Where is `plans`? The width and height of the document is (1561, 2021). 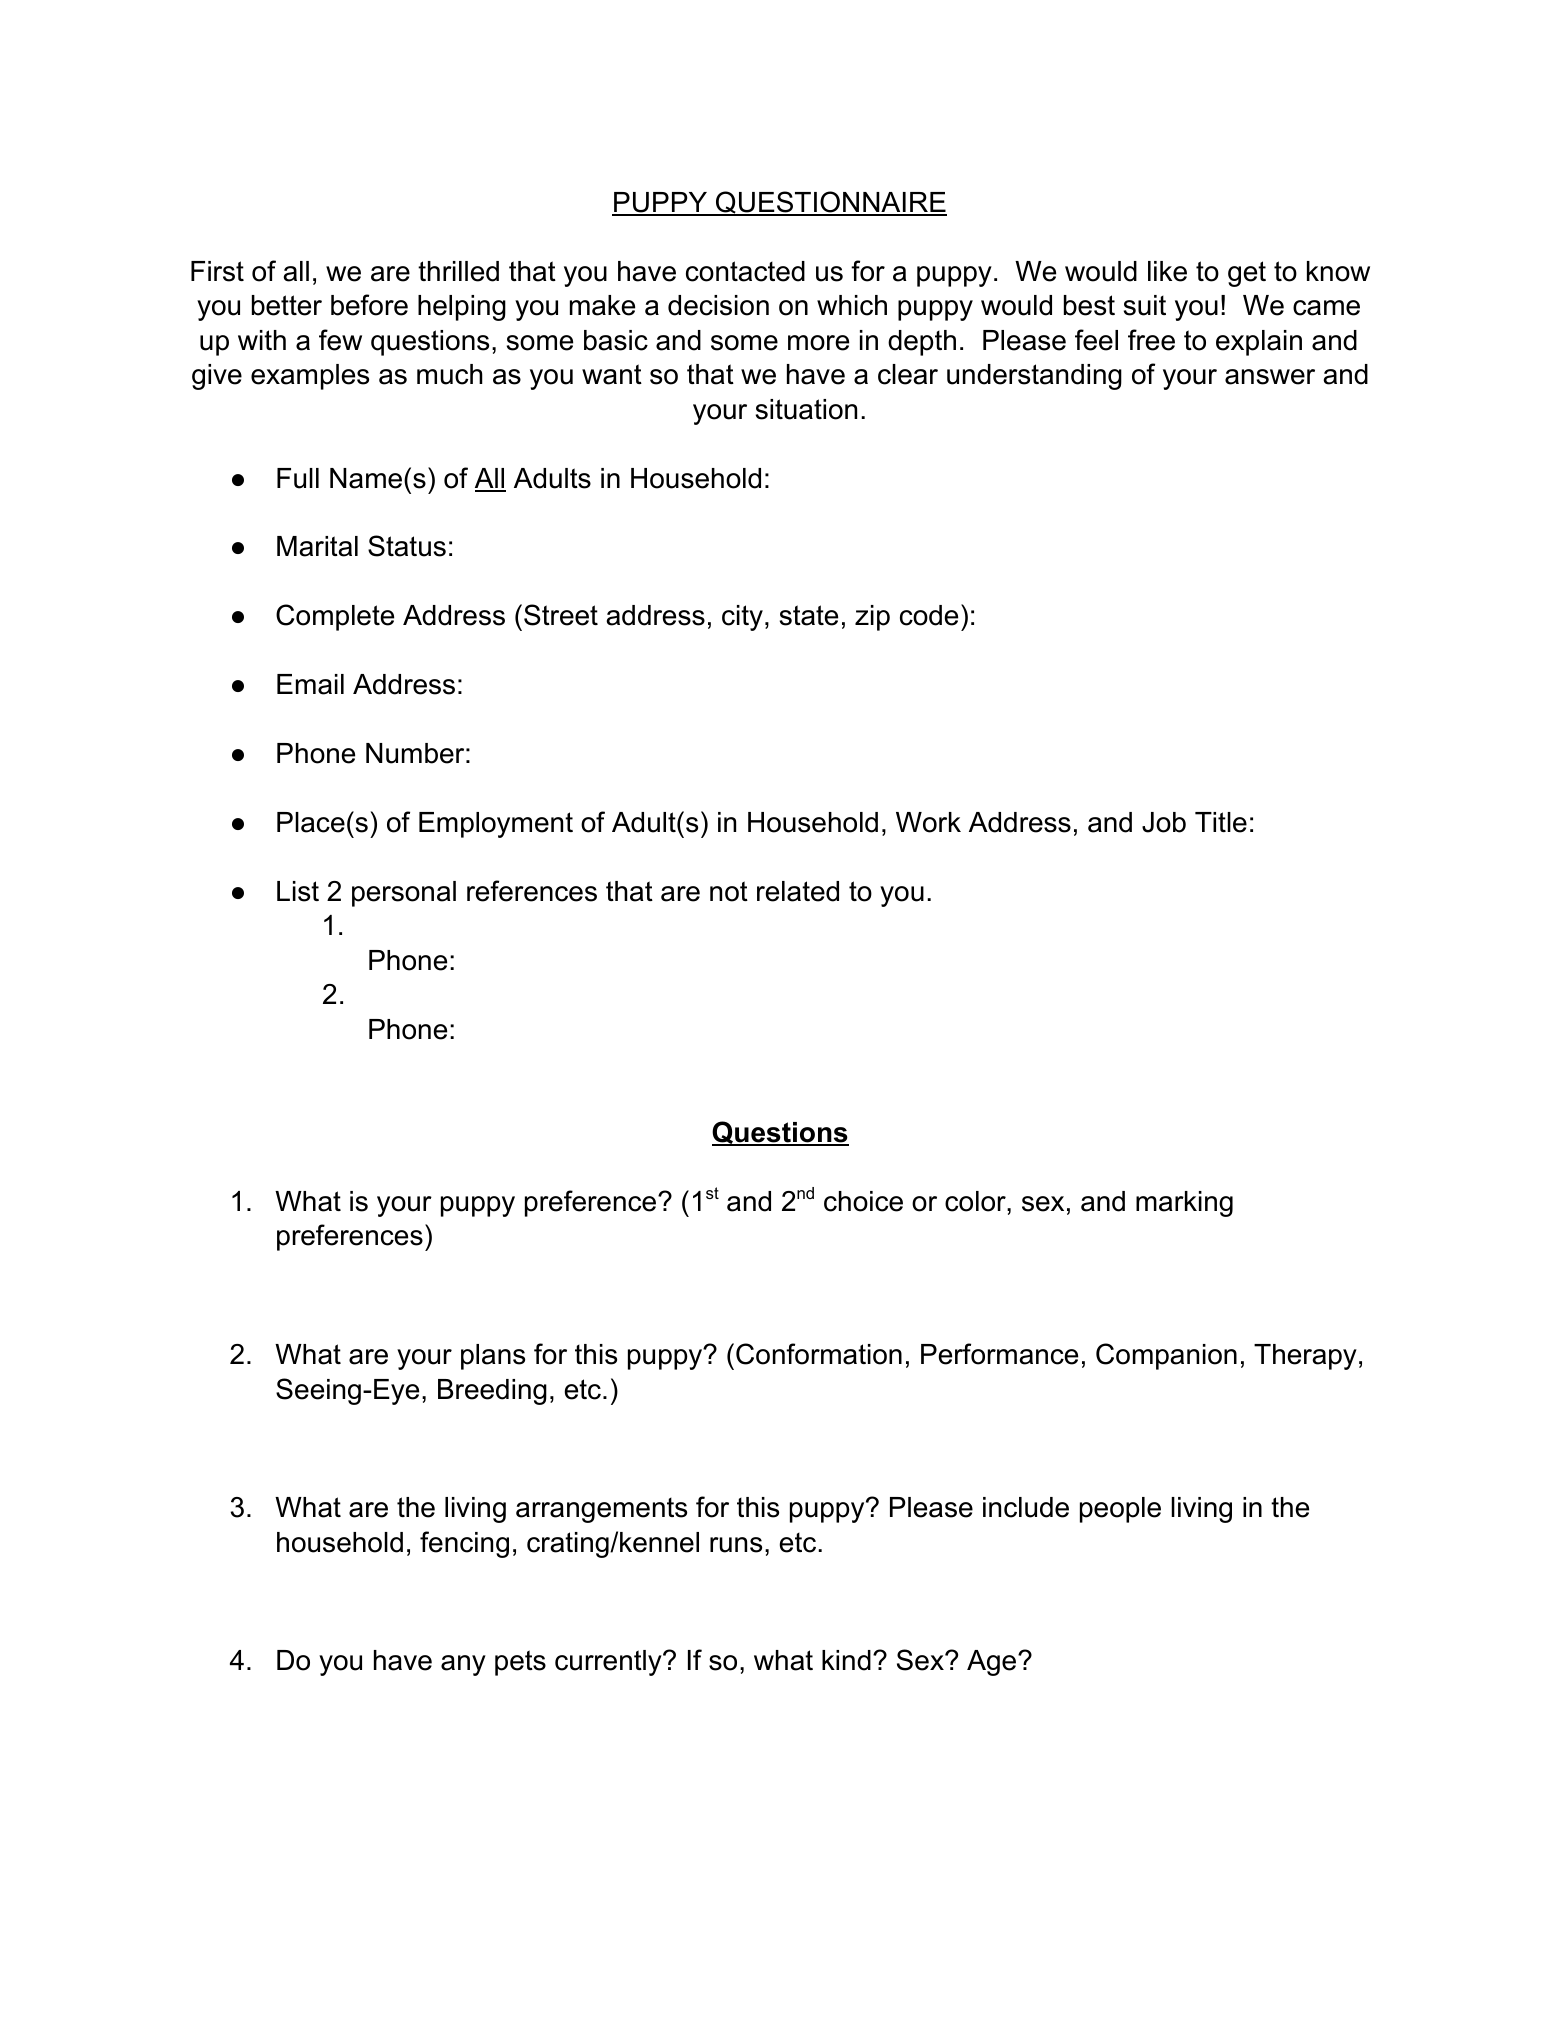 plans is located at coordinates (493, 1357).
